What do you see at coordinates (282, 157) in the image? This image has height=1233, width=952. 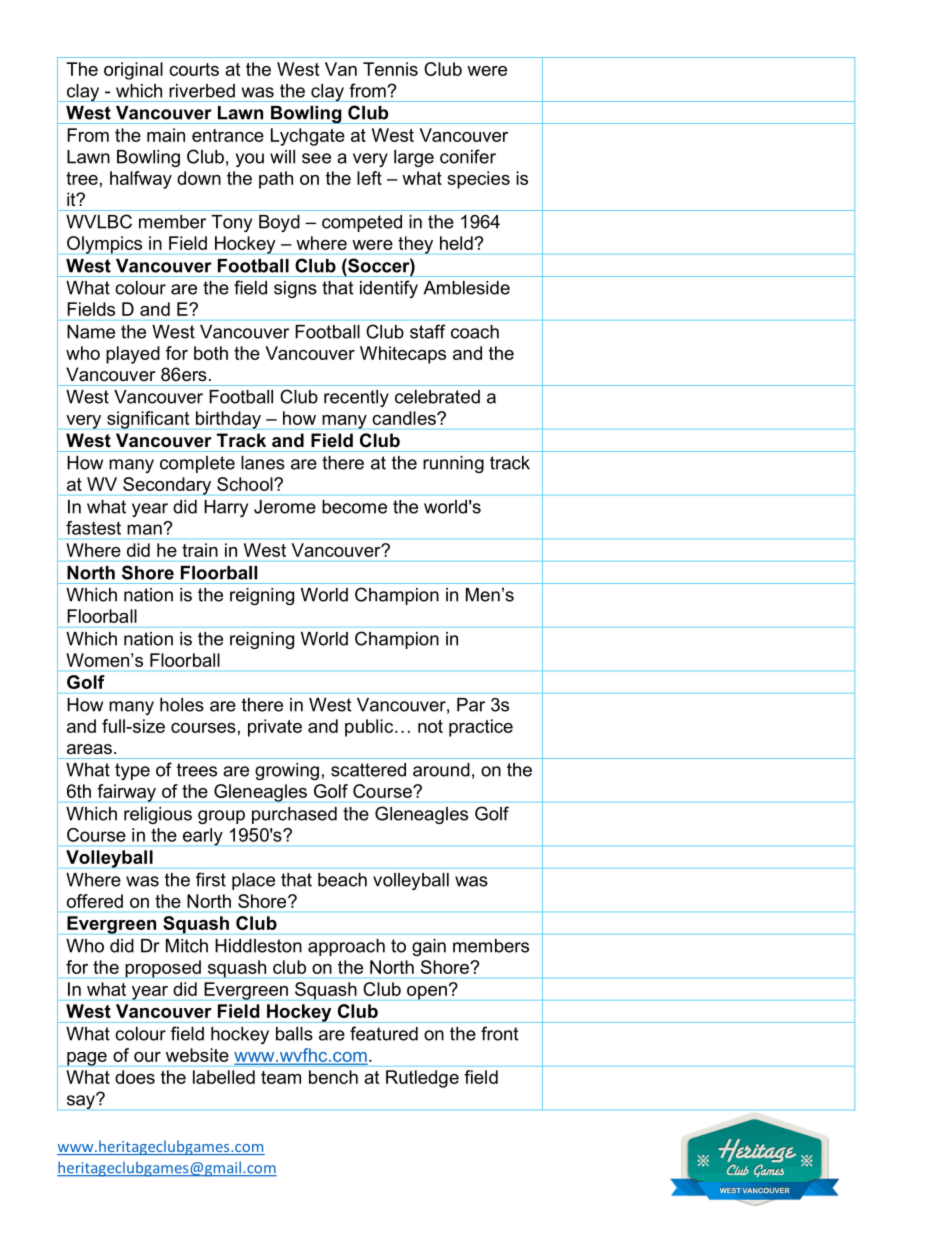 I see `will` at bounding box center [282, 157].
